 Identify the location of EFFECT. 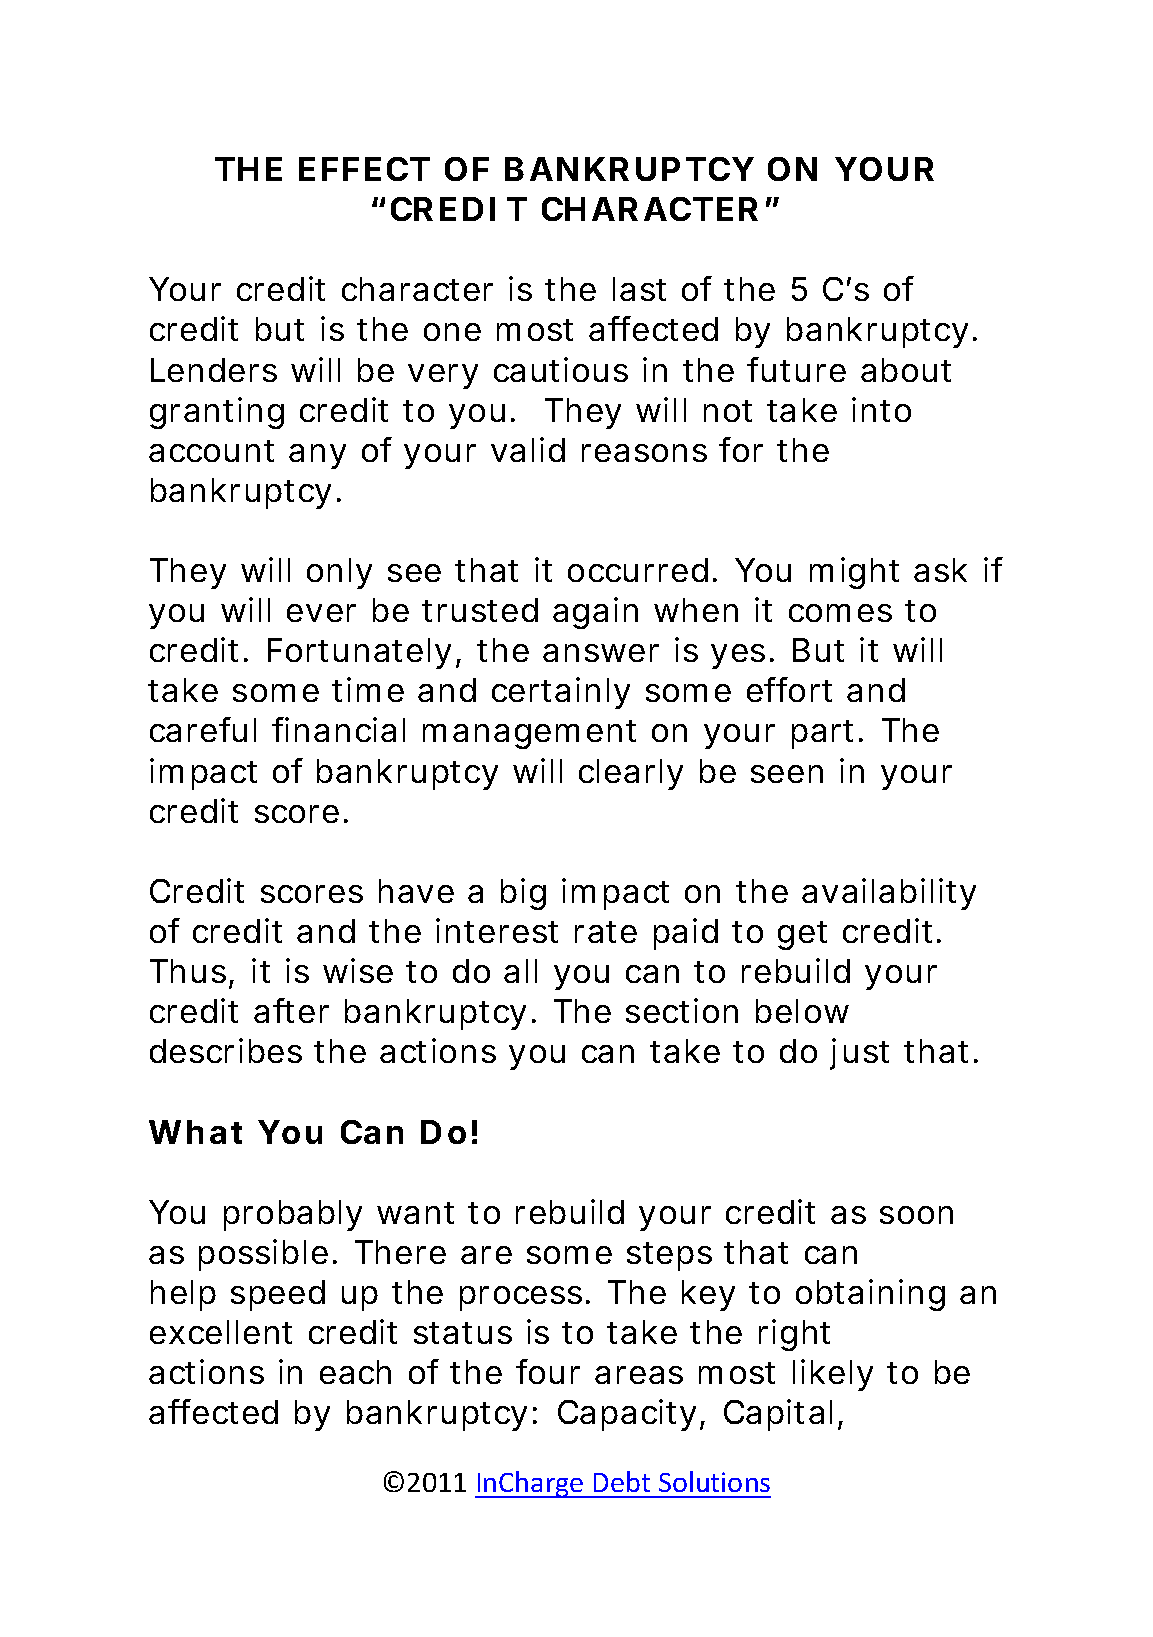
(364, 169).
